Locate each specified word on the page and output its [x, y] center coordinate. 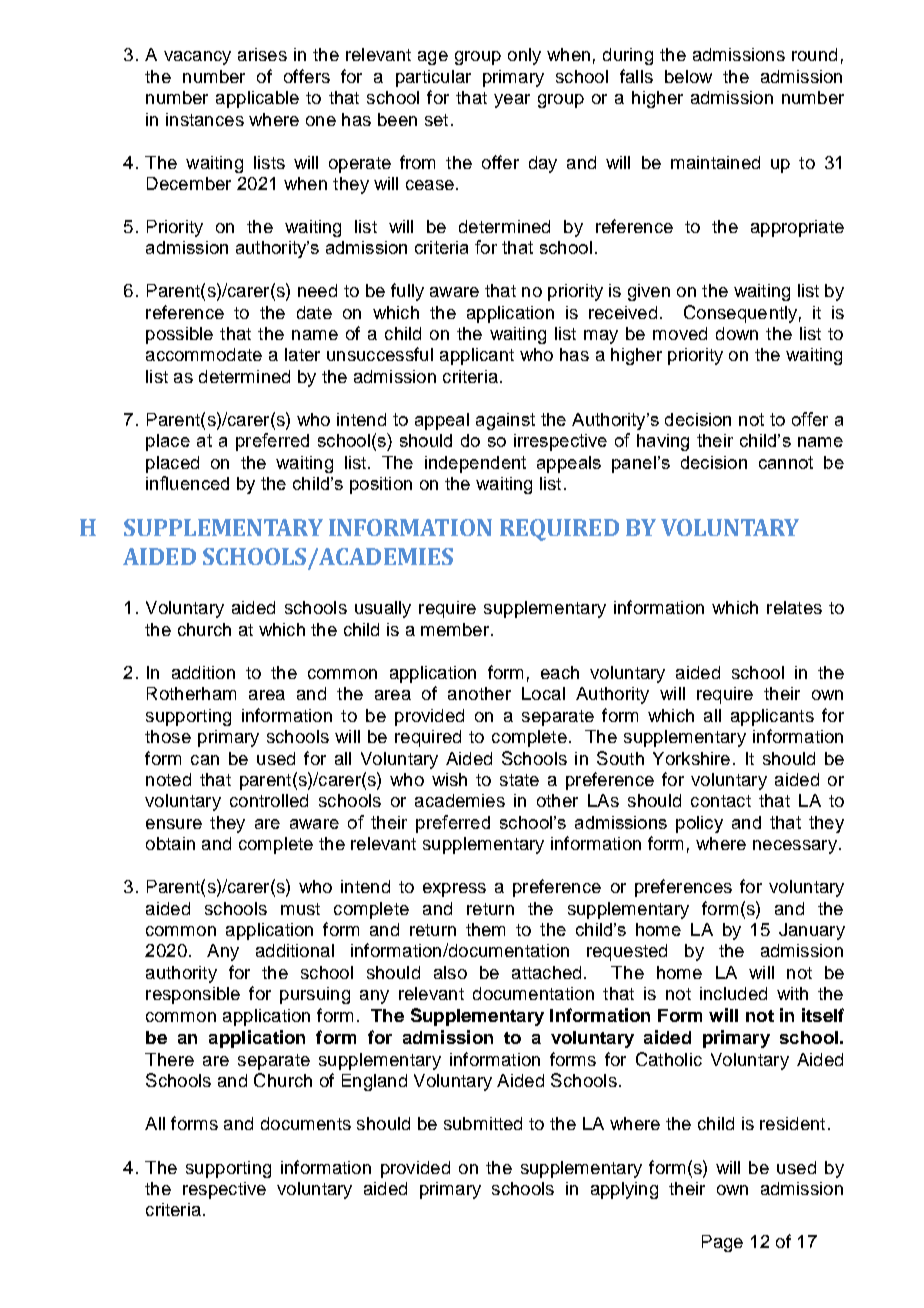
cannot [786, 462]
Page [722, 1243]
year [512, 101]
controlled [269, 800]
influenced [187, 483]
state [519, 780]
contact [721, 801]
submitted [483, 1123]
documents [306, 1123]
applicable [257, 99]
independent [475, 464]
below [688, 76]
